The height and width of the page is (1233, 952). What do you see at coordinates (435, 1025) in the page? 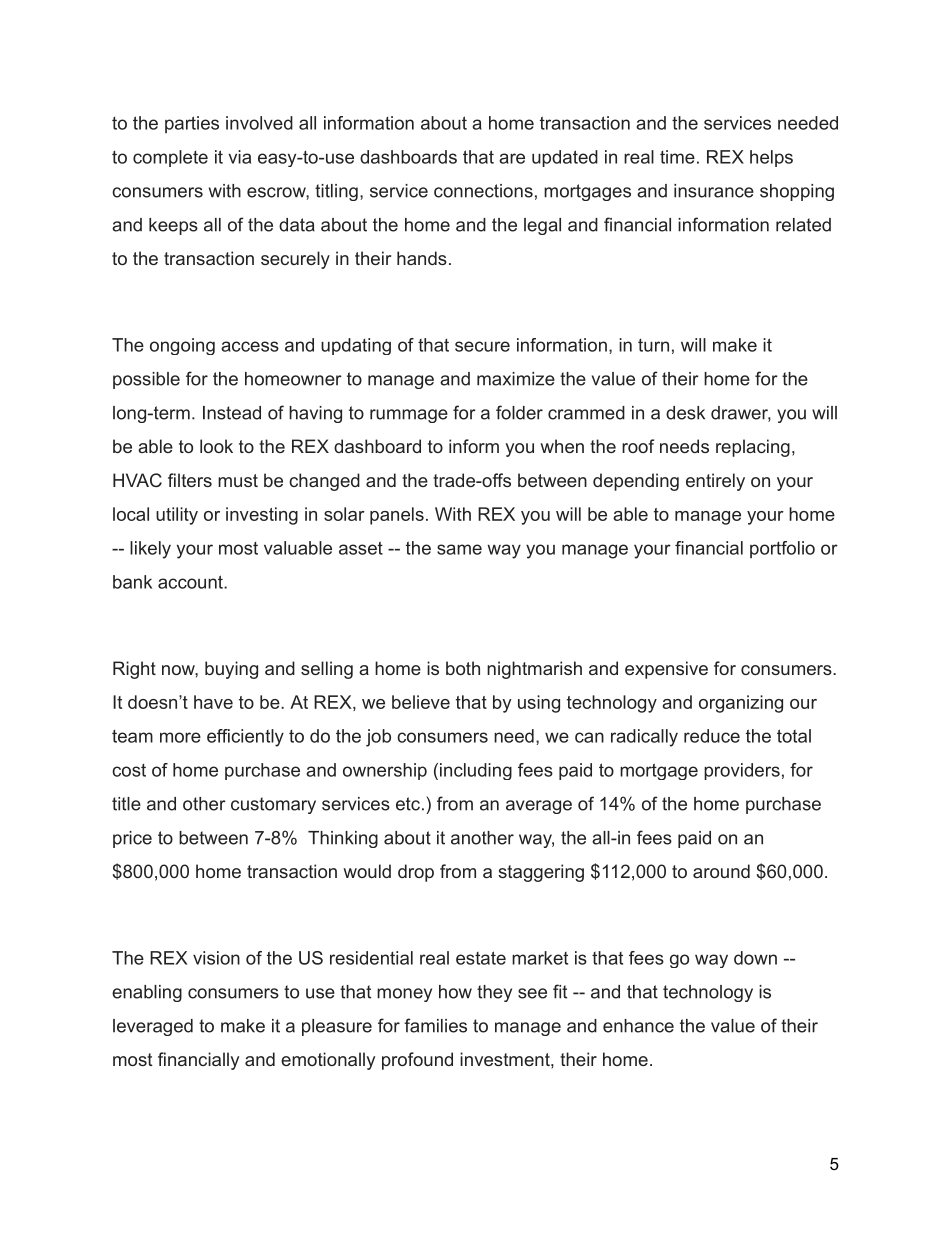
I see `families` at bounding box center [435, 1025].
